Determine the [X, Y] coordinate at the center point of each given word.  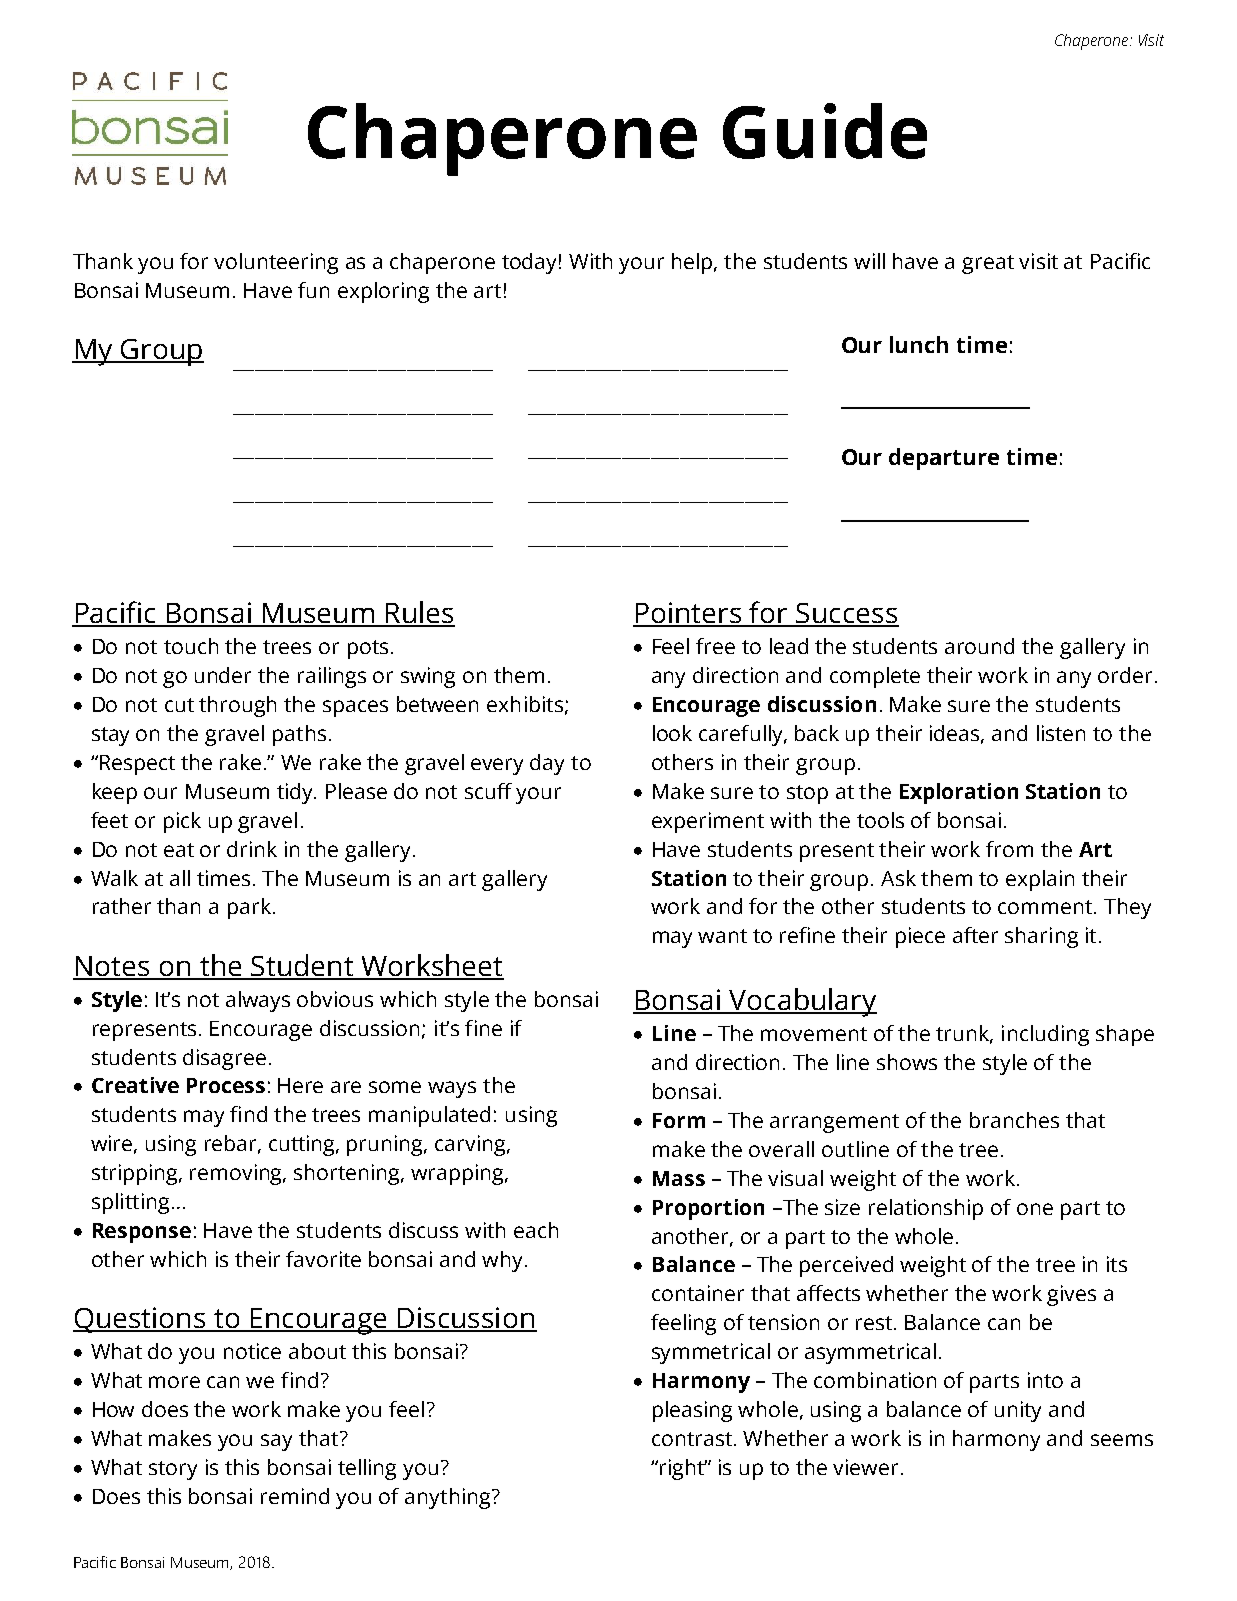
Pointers [688, 614]
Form [679, 1120]
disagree [224, 1059]
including [1045, 1035]
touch [191, 646]
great [988, 264]
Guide [825, 131]
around [979, 646]
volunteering [276, 263]
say [276, 1442]
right [683, 1469]
